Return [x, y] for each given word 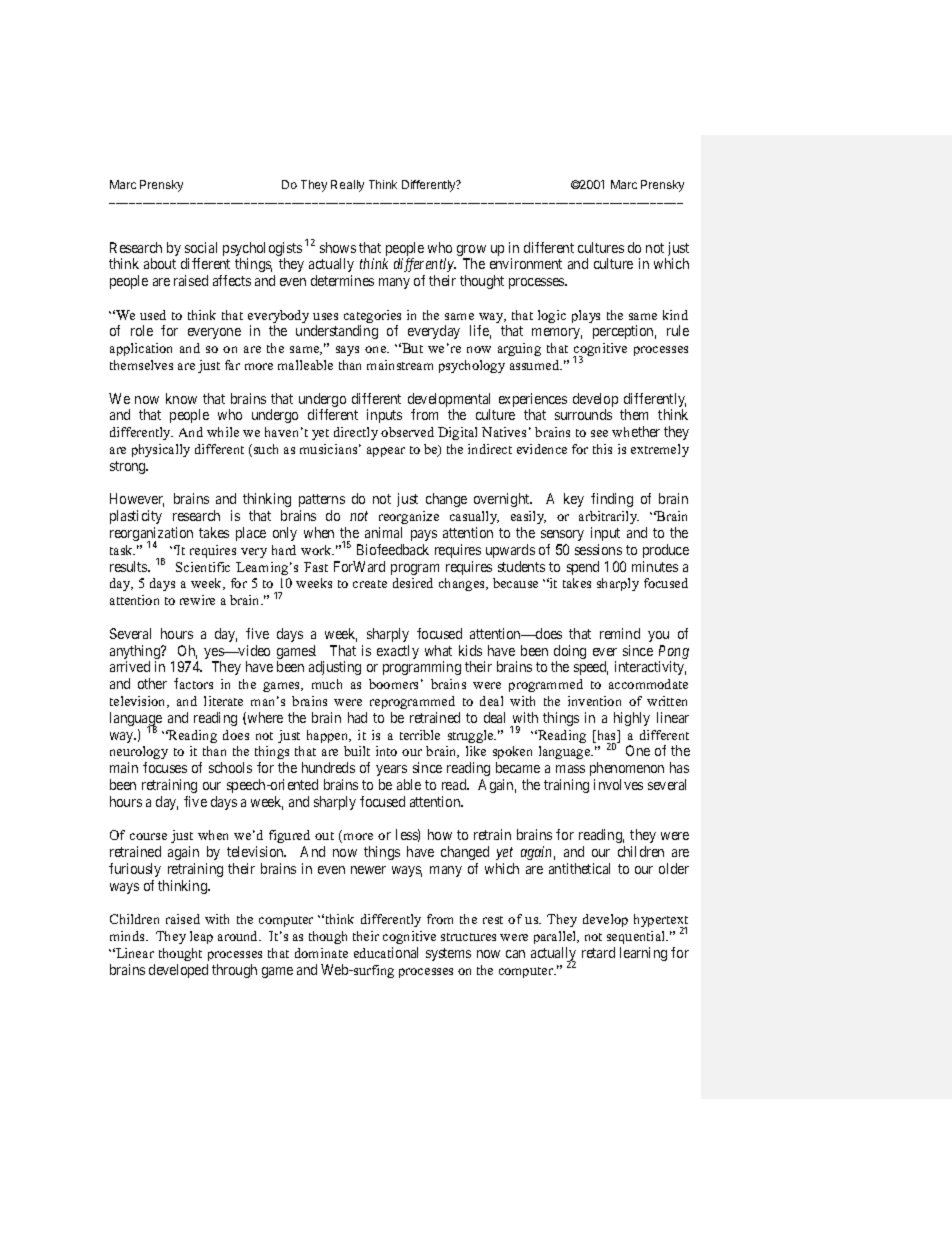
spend [583, 568]
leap [201, 937]
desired [413, 583]
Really [347, 186]
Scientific [203, 567]
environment [526, 263]
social [201, 247]
